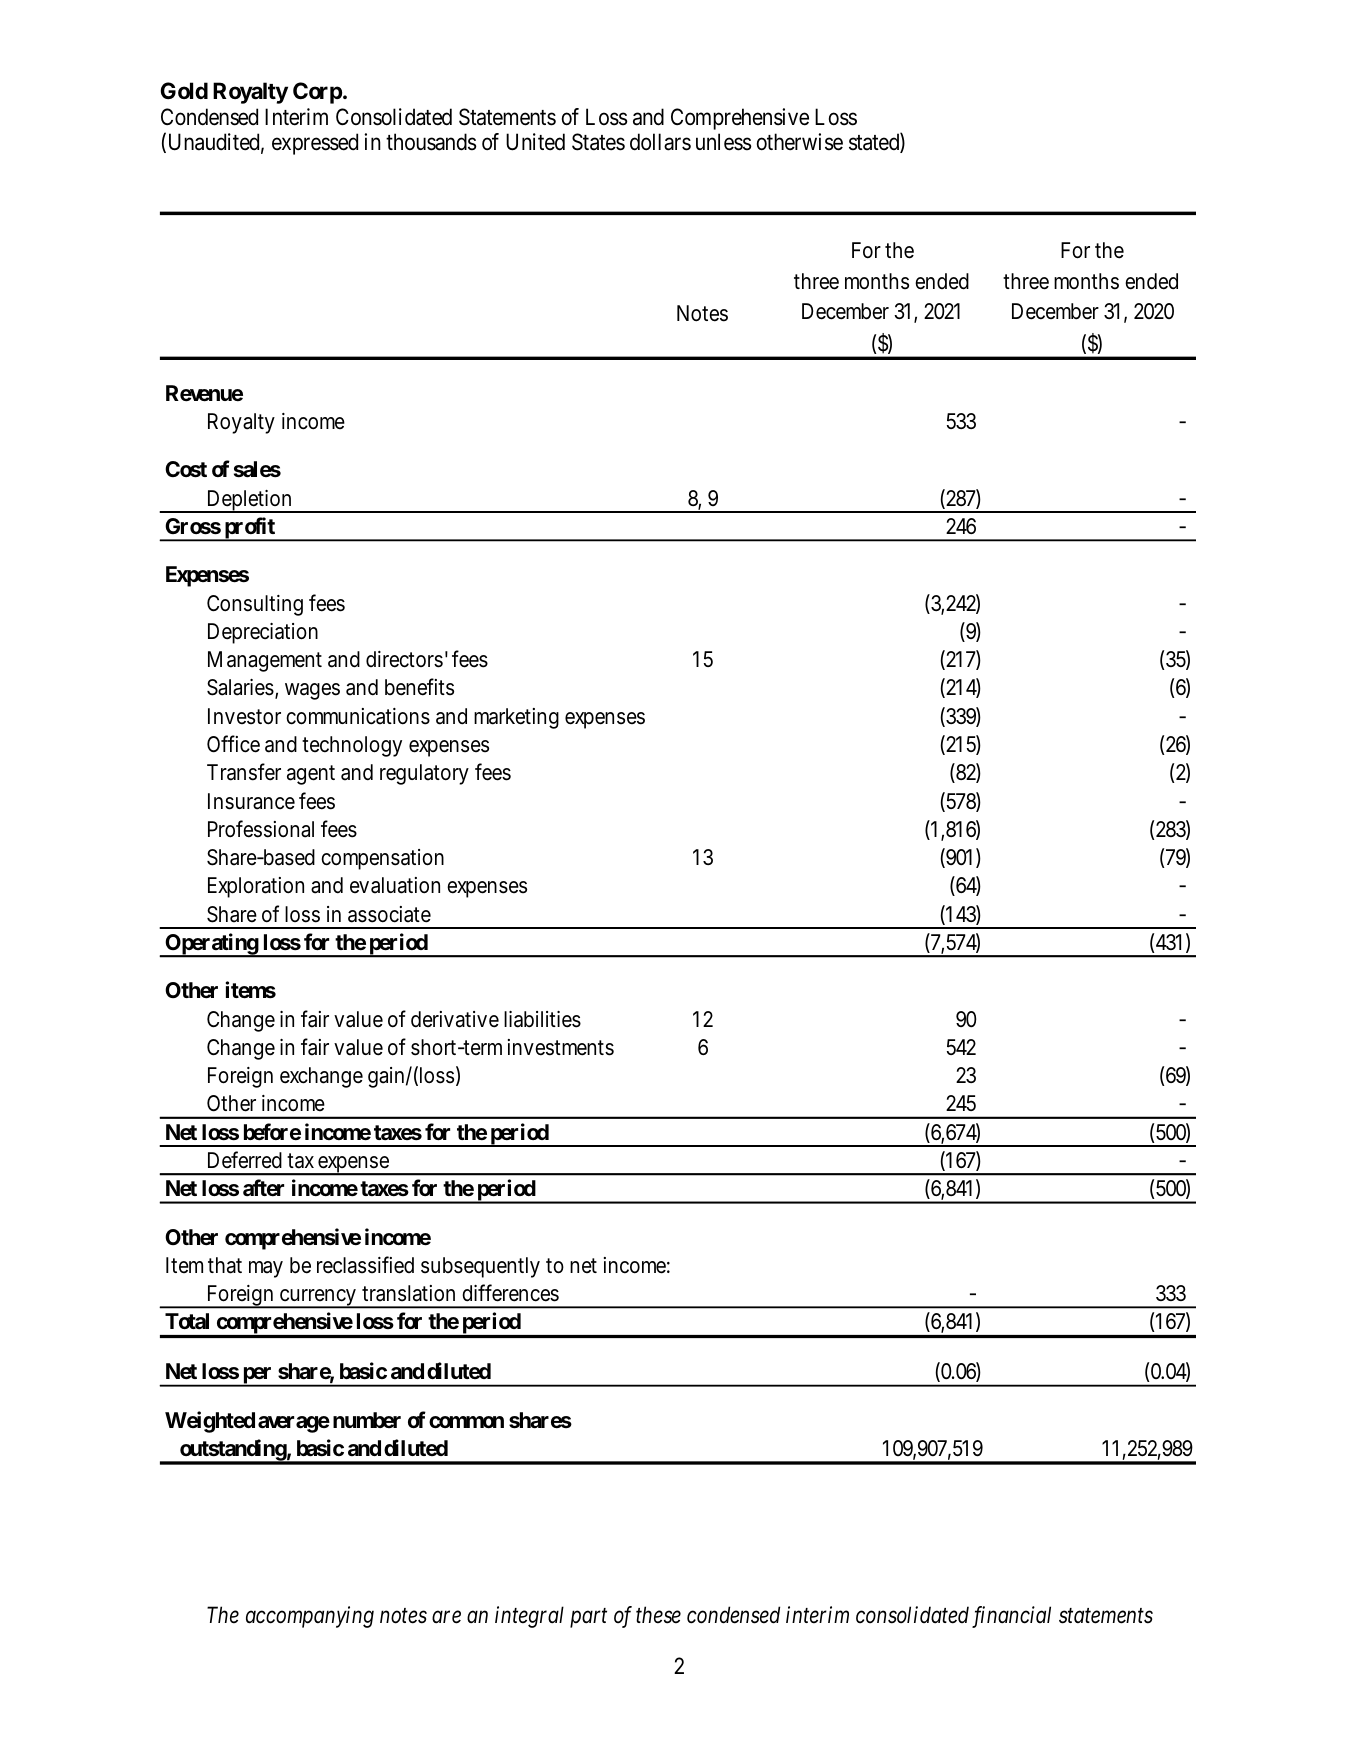 The width and height of the screenshot is (1358, 1758). What do you see at coordinates (480, 1267) in the screenshot?
I see `subsequently` at bounding box center [480, 1267].
